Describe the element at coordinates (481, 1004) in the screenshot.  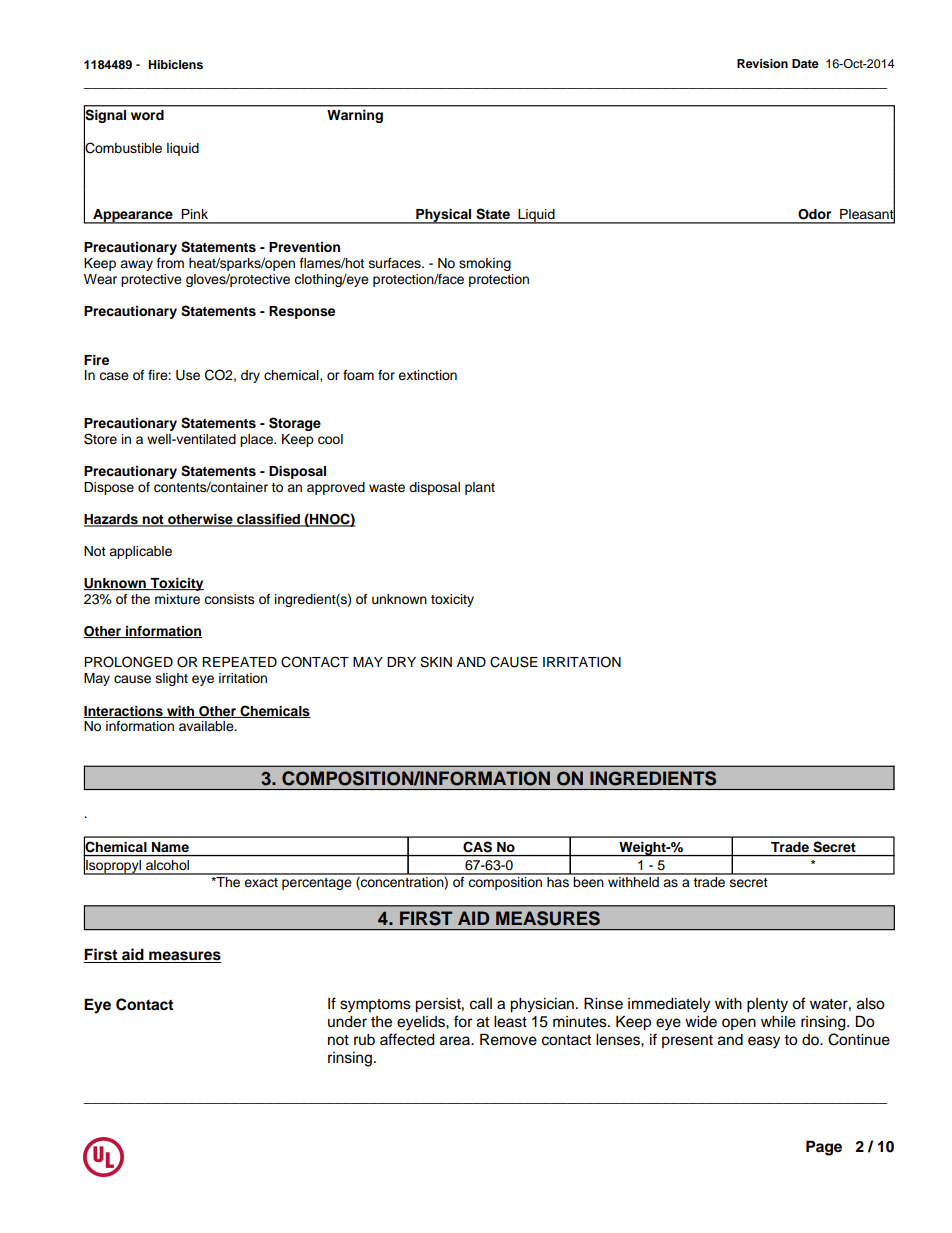
I see `call` at that location.
